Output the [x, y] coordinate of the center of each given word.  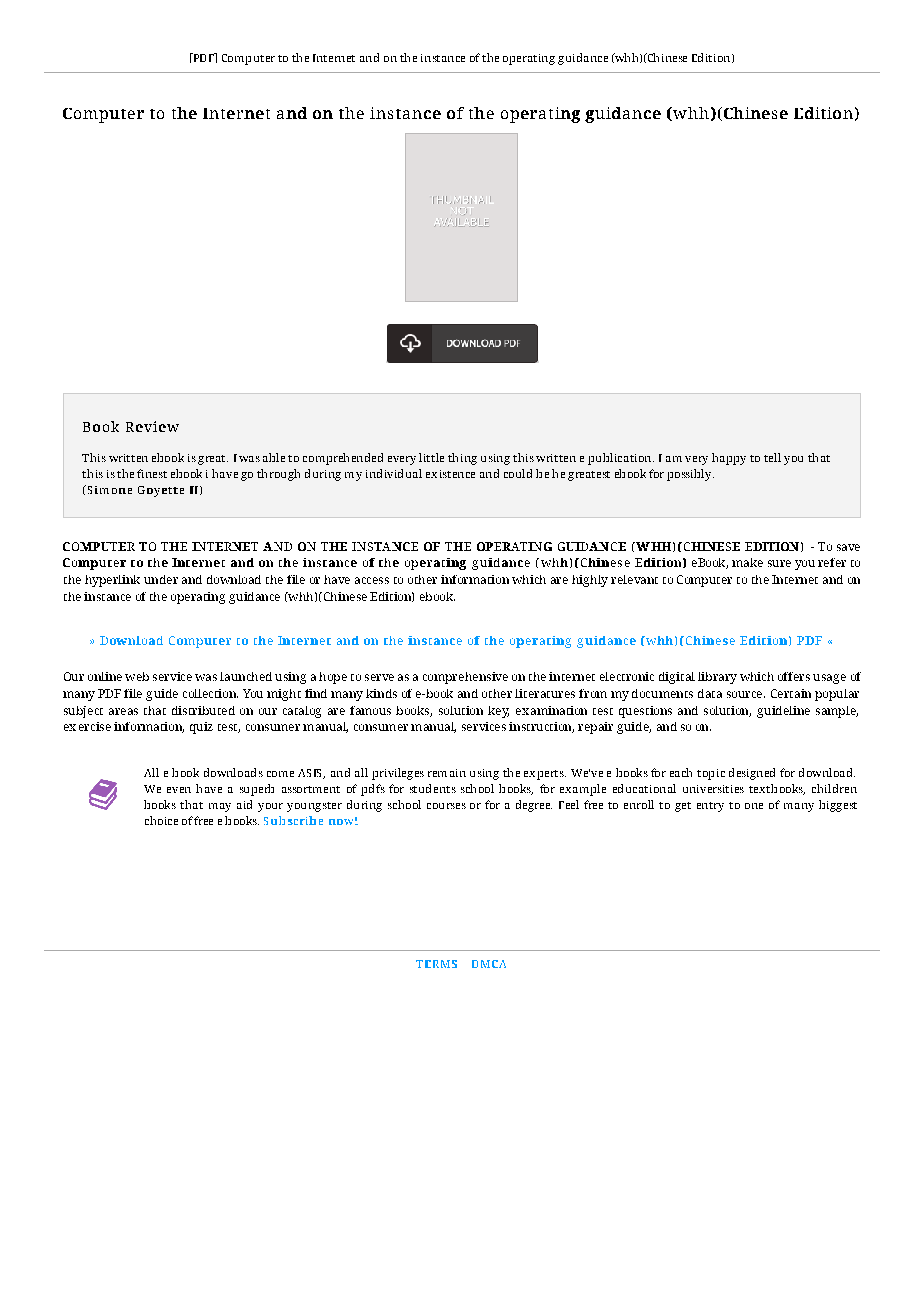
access [372, 580]
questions [645, 712]
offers [794, 676]
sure [779, 563]
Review [152, 426]
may [220, 807]
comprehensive [465, 678]
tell [772, 457]
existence [450, 474]
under [161, 579]
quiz [201, 728]
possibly [690, 475]
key [498, 712]
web [137, 676]
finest [152, 473]
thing [462, 459]
